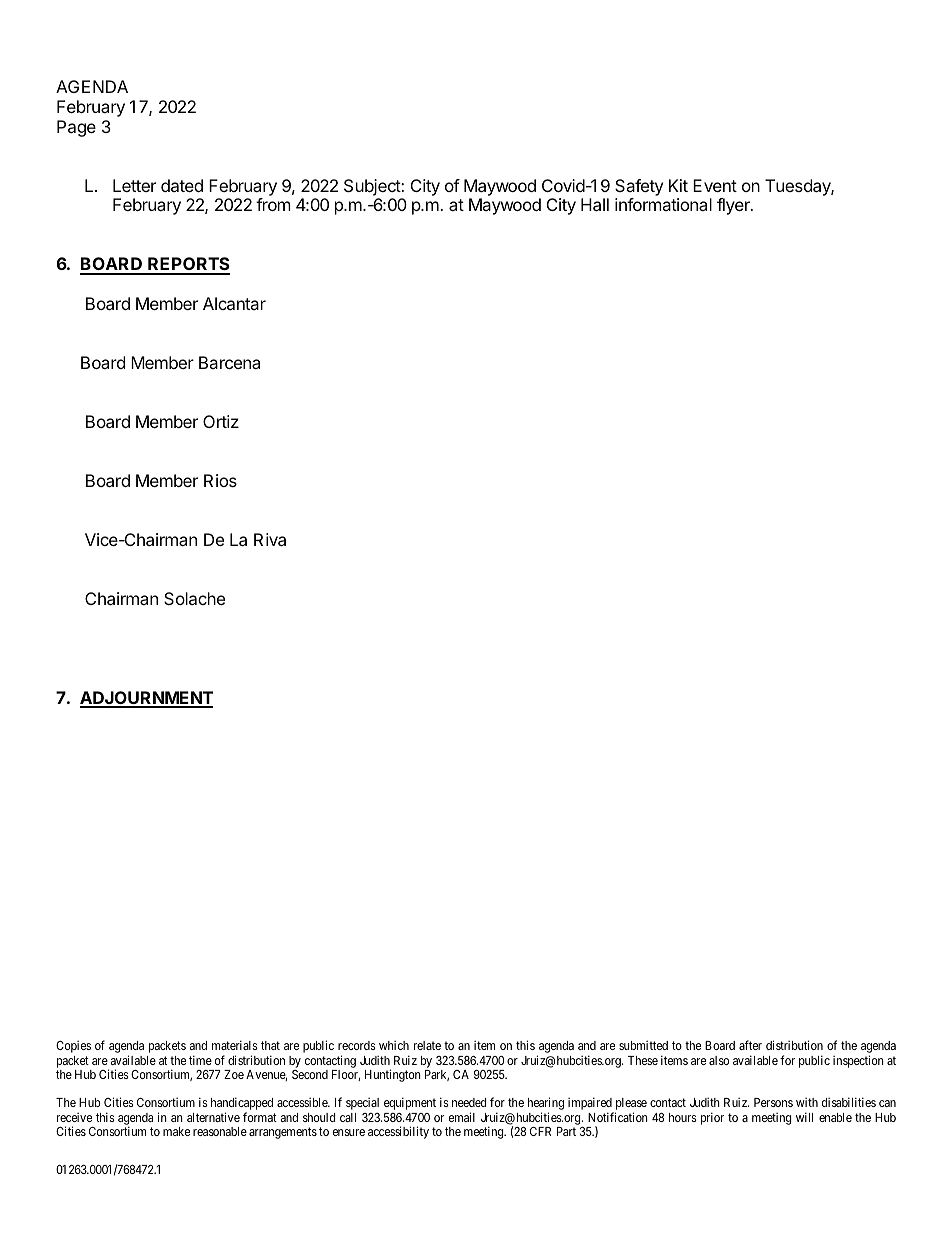 The width and height of the screenshot is (952, 1233). What do you see at coordinates (734, 206) in the screenshot?
I see `flyer` at bounding box center [734, 206].
